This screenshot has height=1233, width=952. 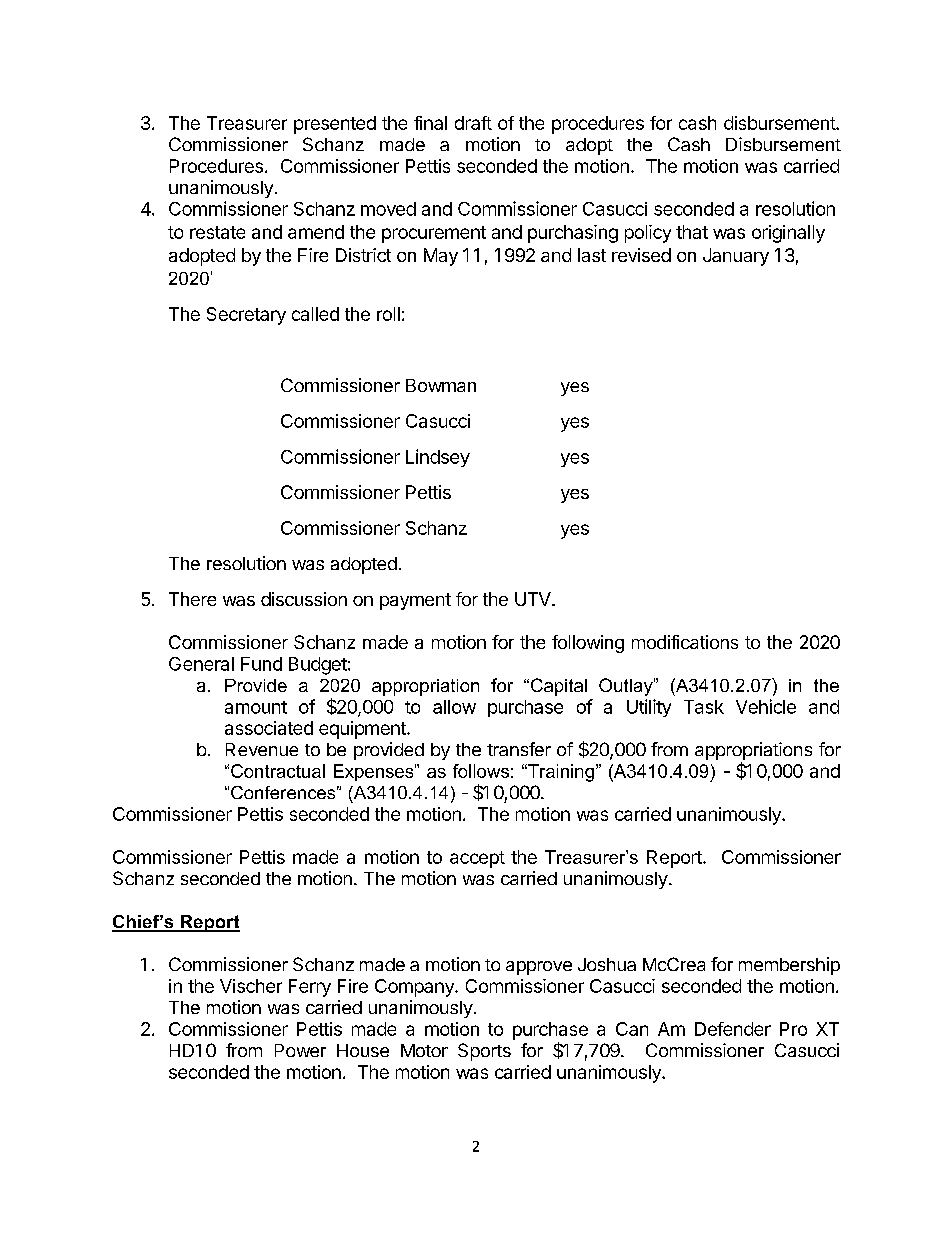 I want to click on discussion, so click(x=304, y=599).
